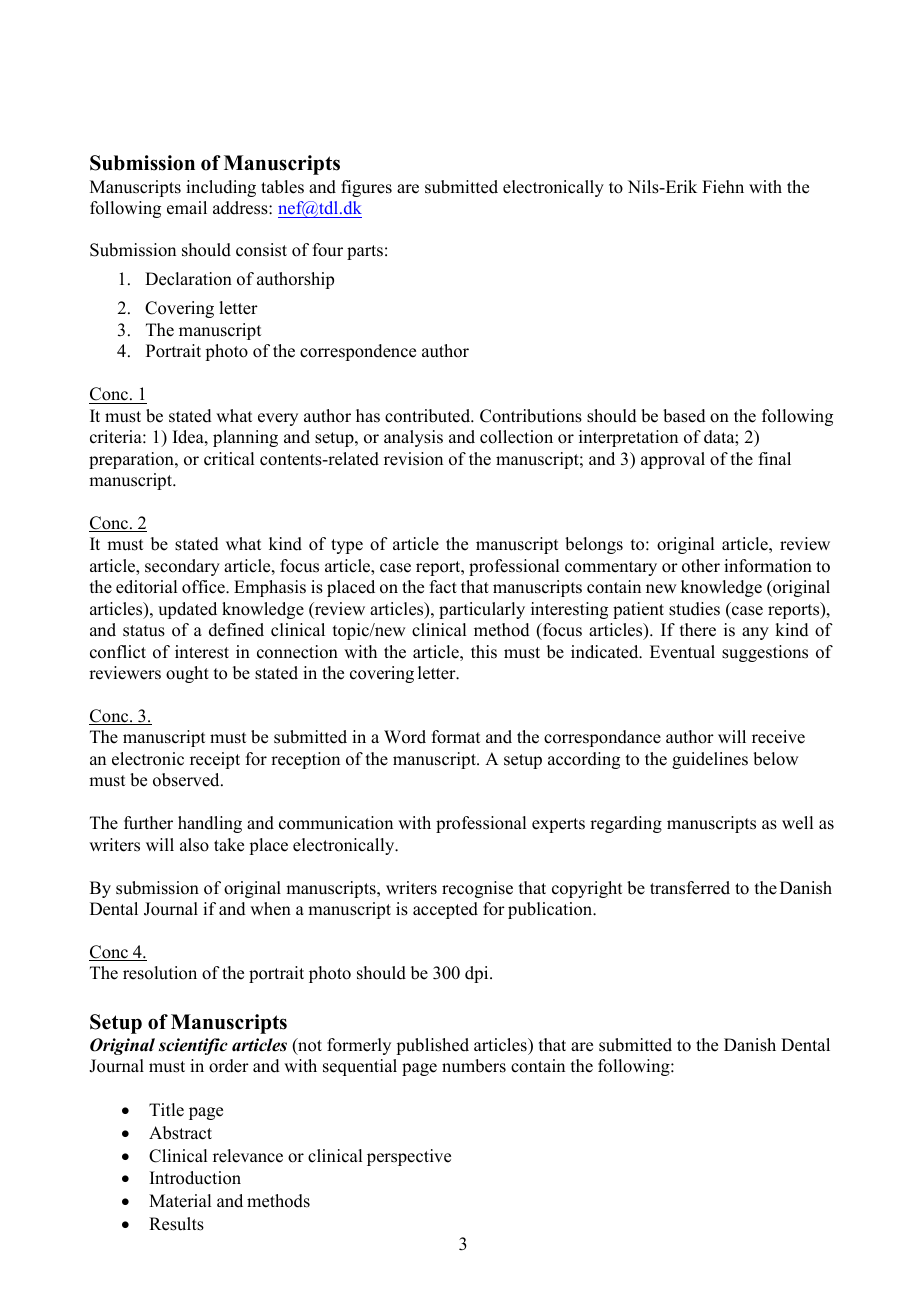  Describe the element at coordinates (187, 208) in the document. I see `email` at that location.
